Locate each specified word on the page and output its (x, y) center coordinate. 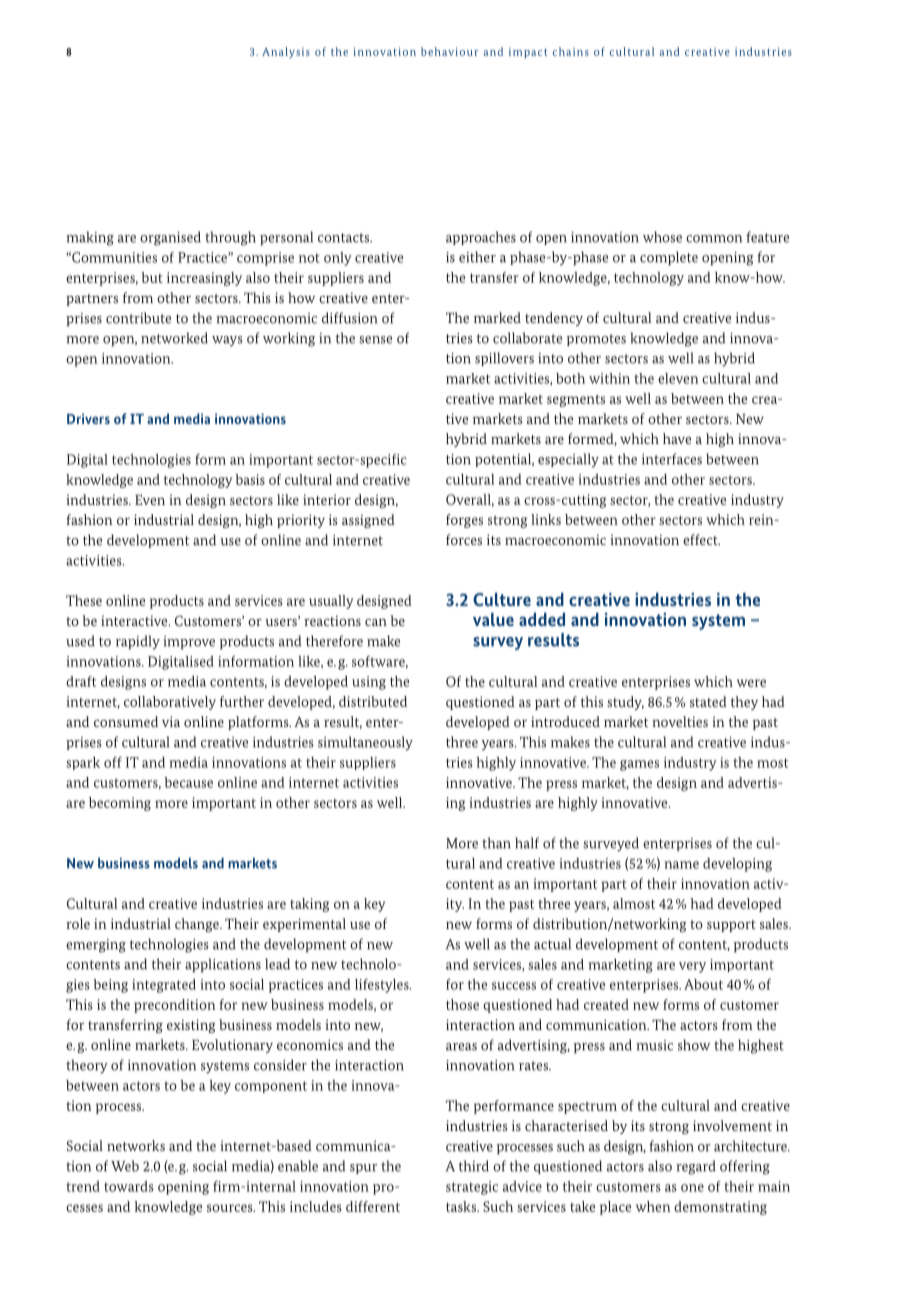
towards (129, 1186)
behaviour (449, 51)
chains (571, 51)
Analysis (286, 52)
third (474, 1166)
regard (696, 1167)
